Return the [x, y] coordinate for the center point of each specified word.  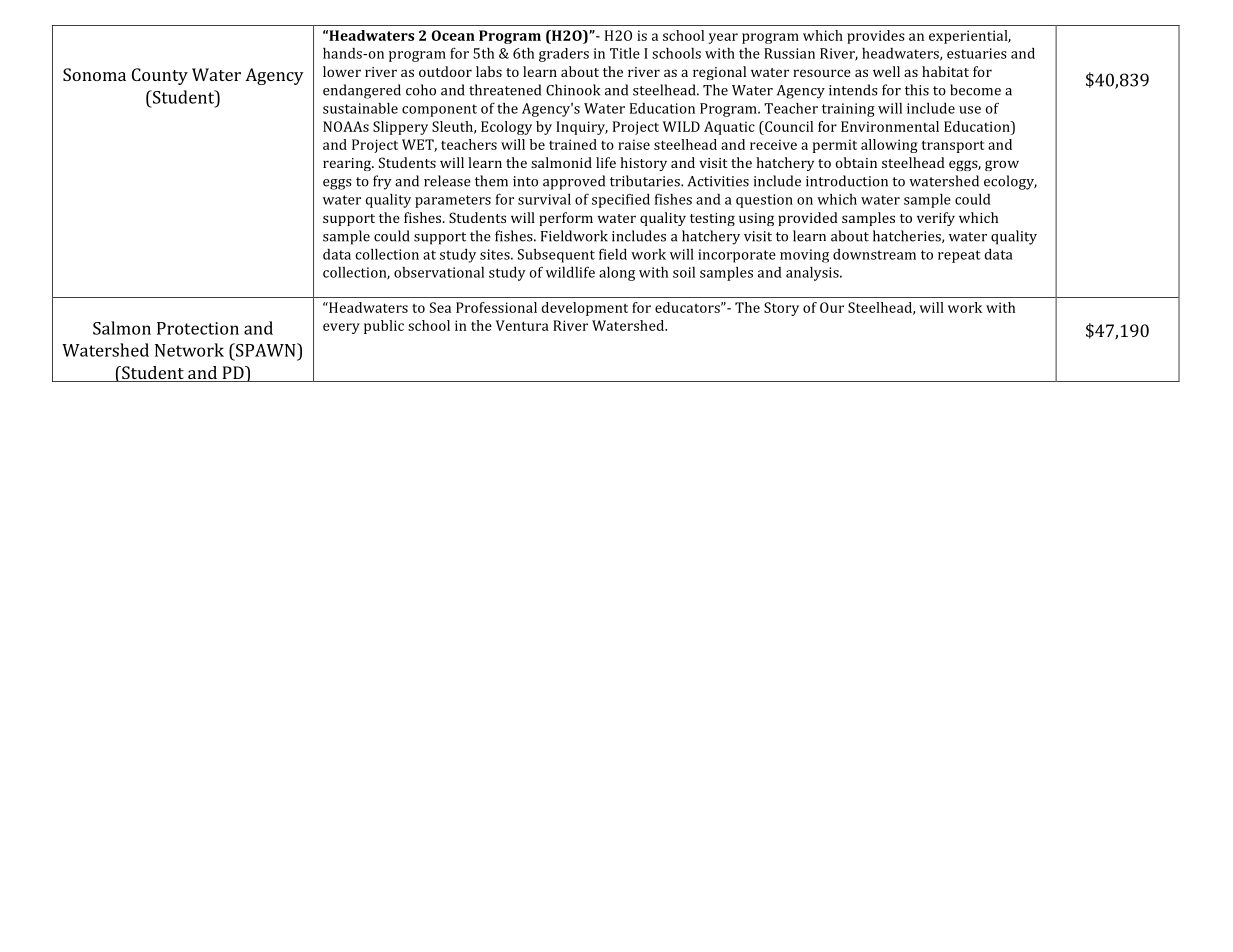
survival [544, 199]
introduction [847, 181]
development [585, 309]
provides [876, 37]
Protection [198, 328]
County [160, 76]
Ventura [522, 325]
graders [564, 55]
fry [382, 182]
